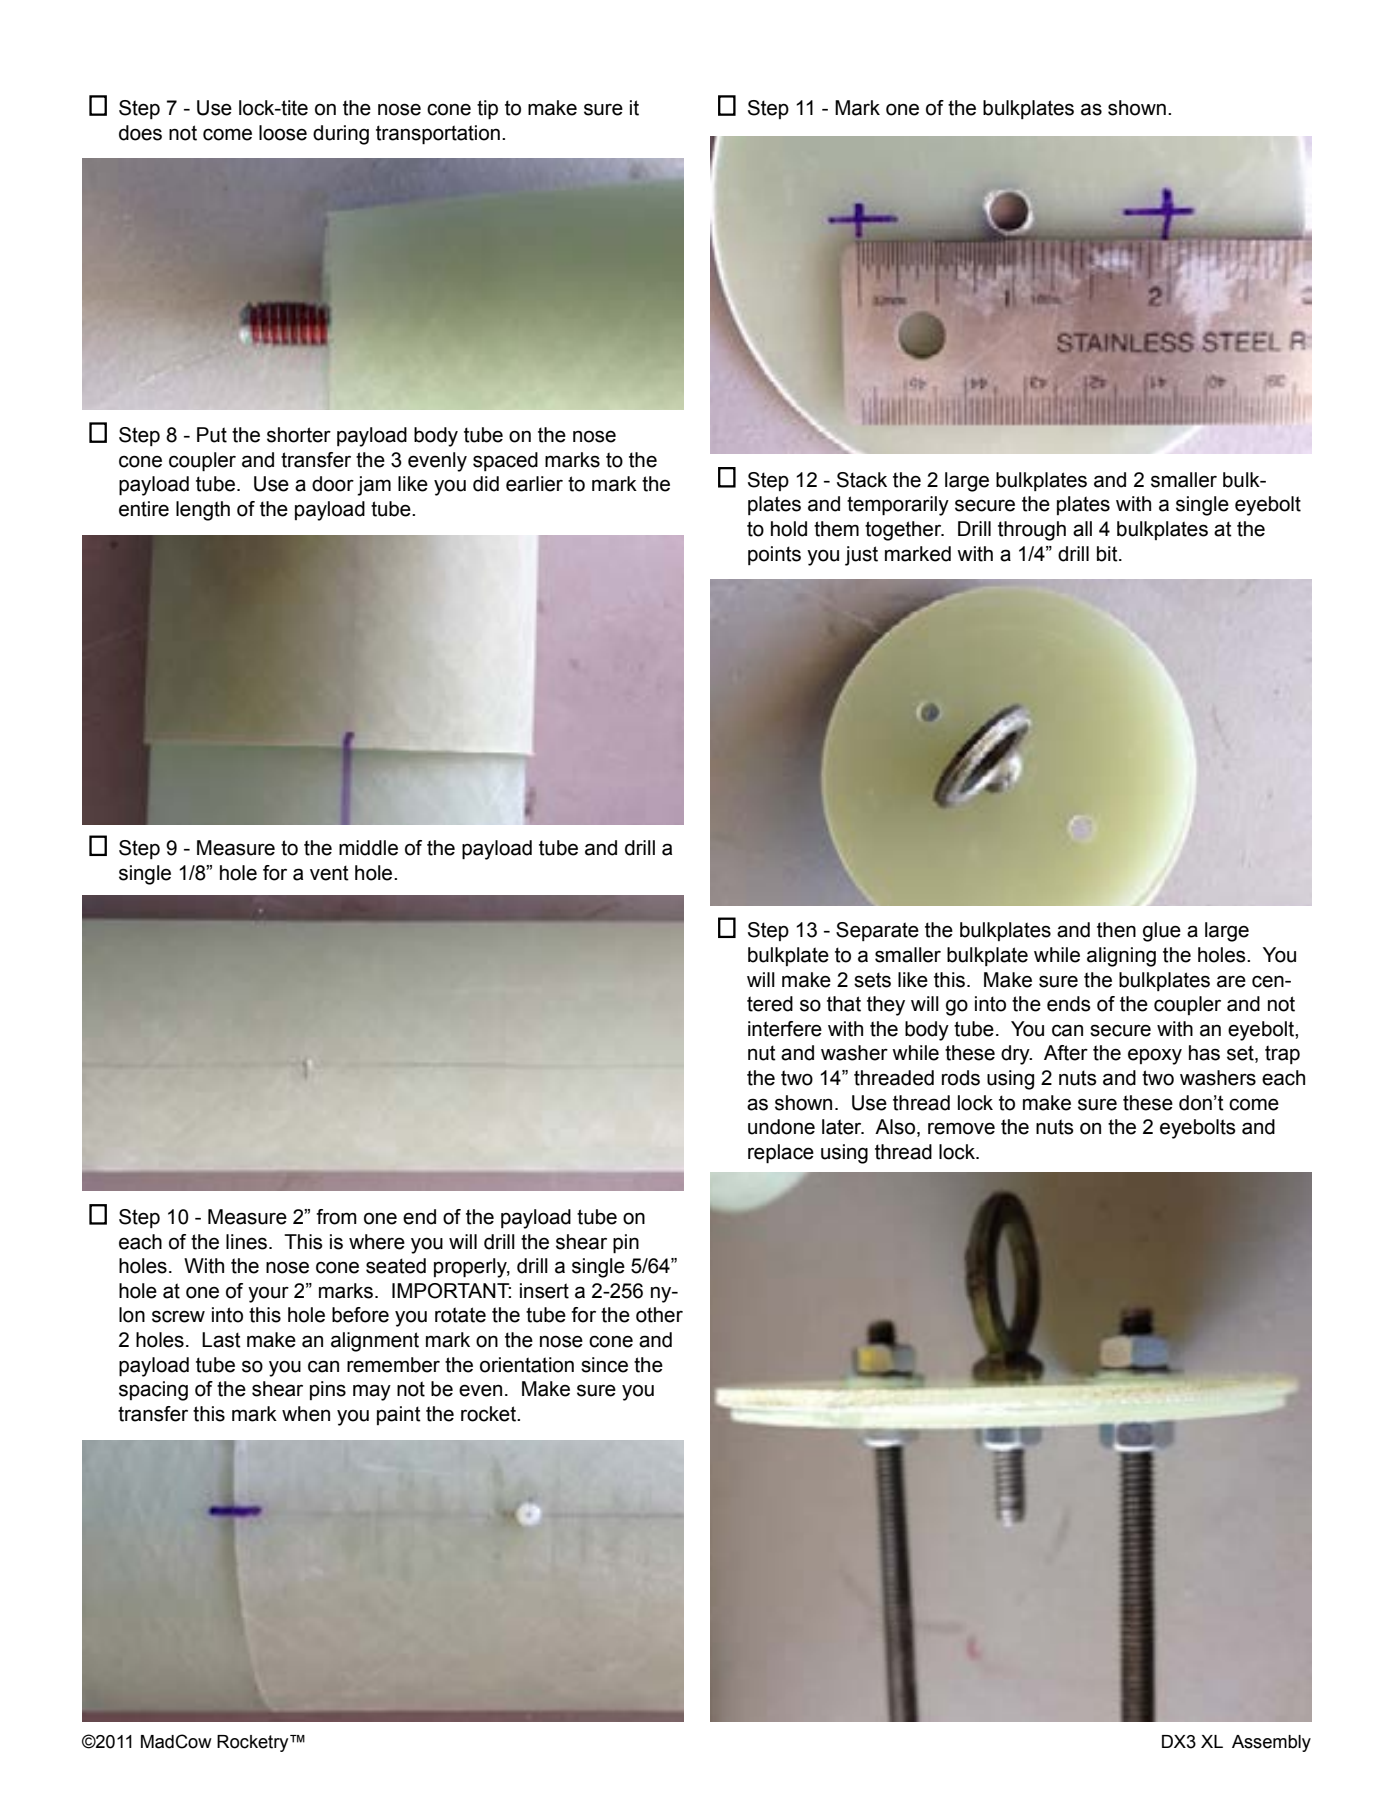  I want to click on length, so click(203, 511).
